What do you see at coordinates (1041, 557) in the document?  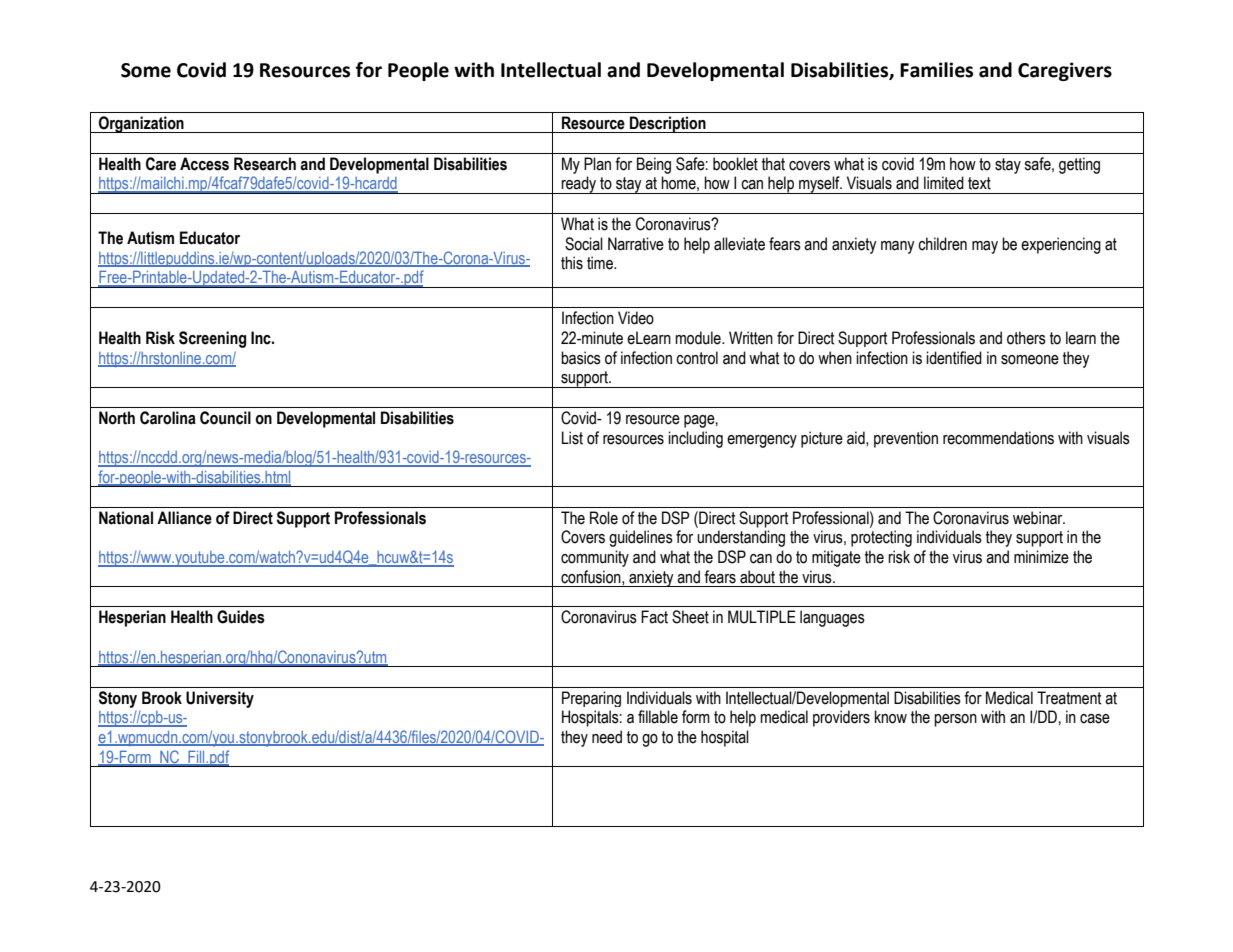 I see `minimize` at bounding box center [1041, 557].
